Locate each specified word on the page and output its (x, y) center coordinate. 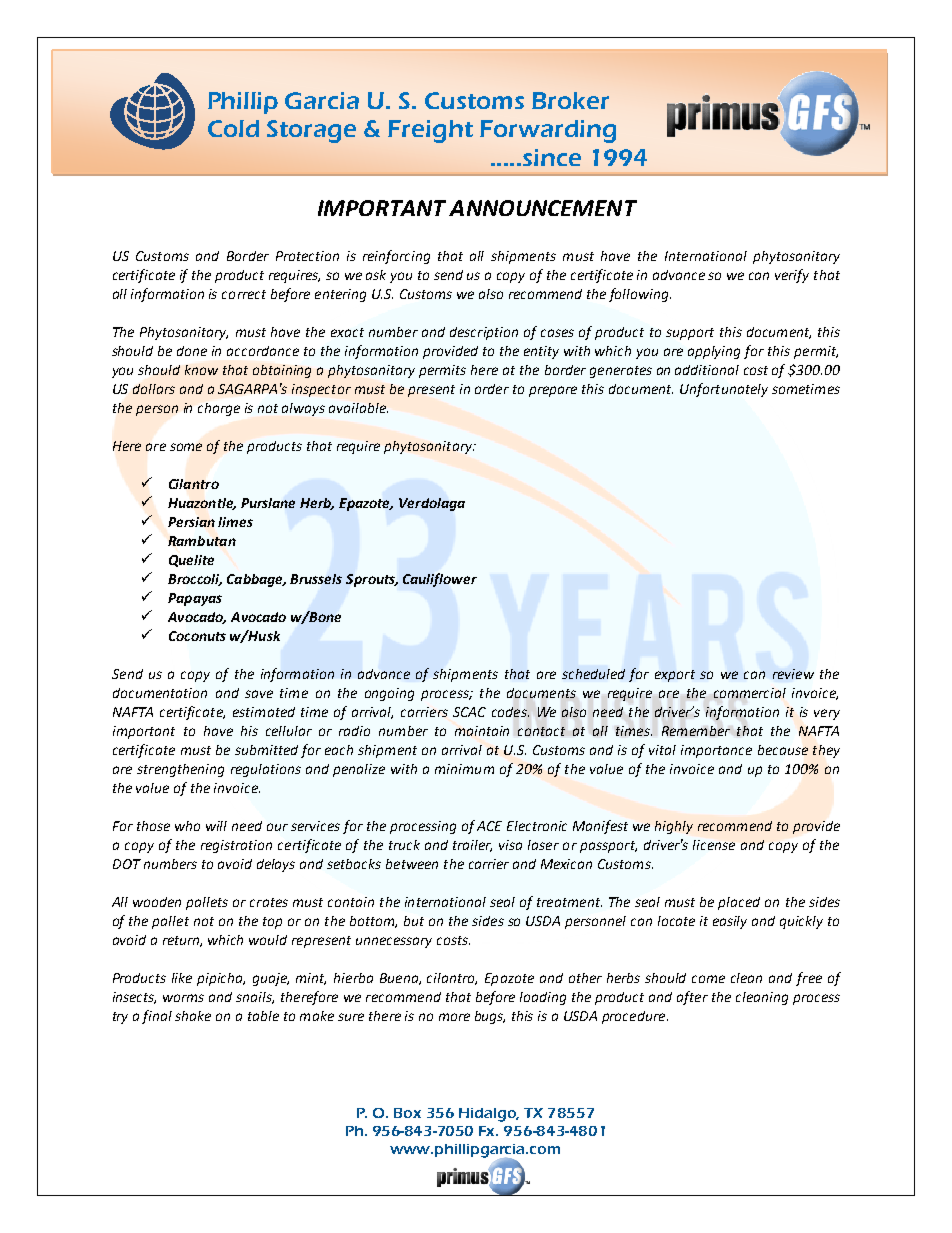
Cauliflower (440, 580)
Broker (570, 100)
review (793, 674)
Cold (233, 128)
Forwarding (548, 131)
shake (193, 1016)
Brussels (316, 579)
